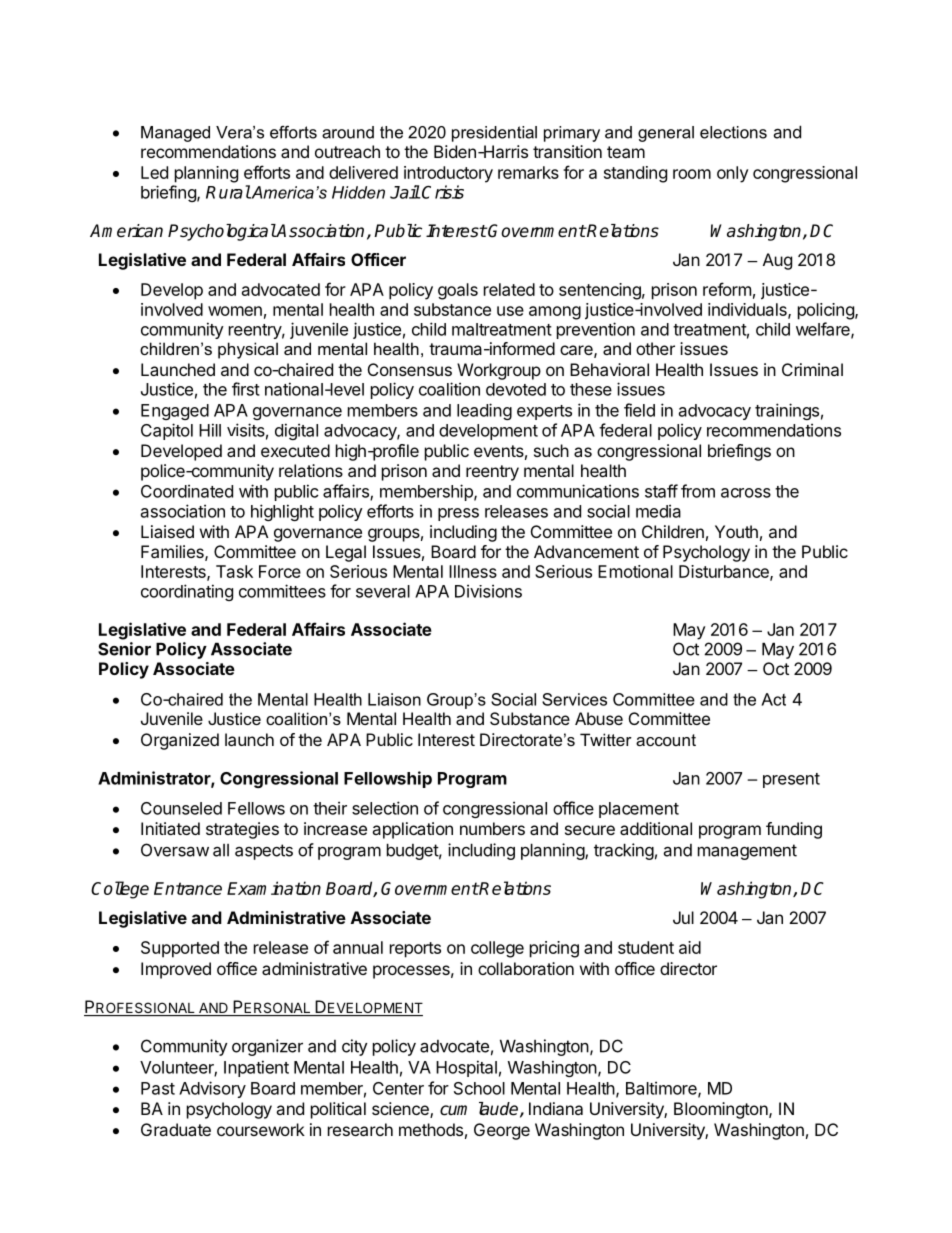 The height and width of the screenshot is (1233, 952). What do you see at coordinates (732, 174) in the screenshot?
I see `only` at bounding box center [732, 174].
